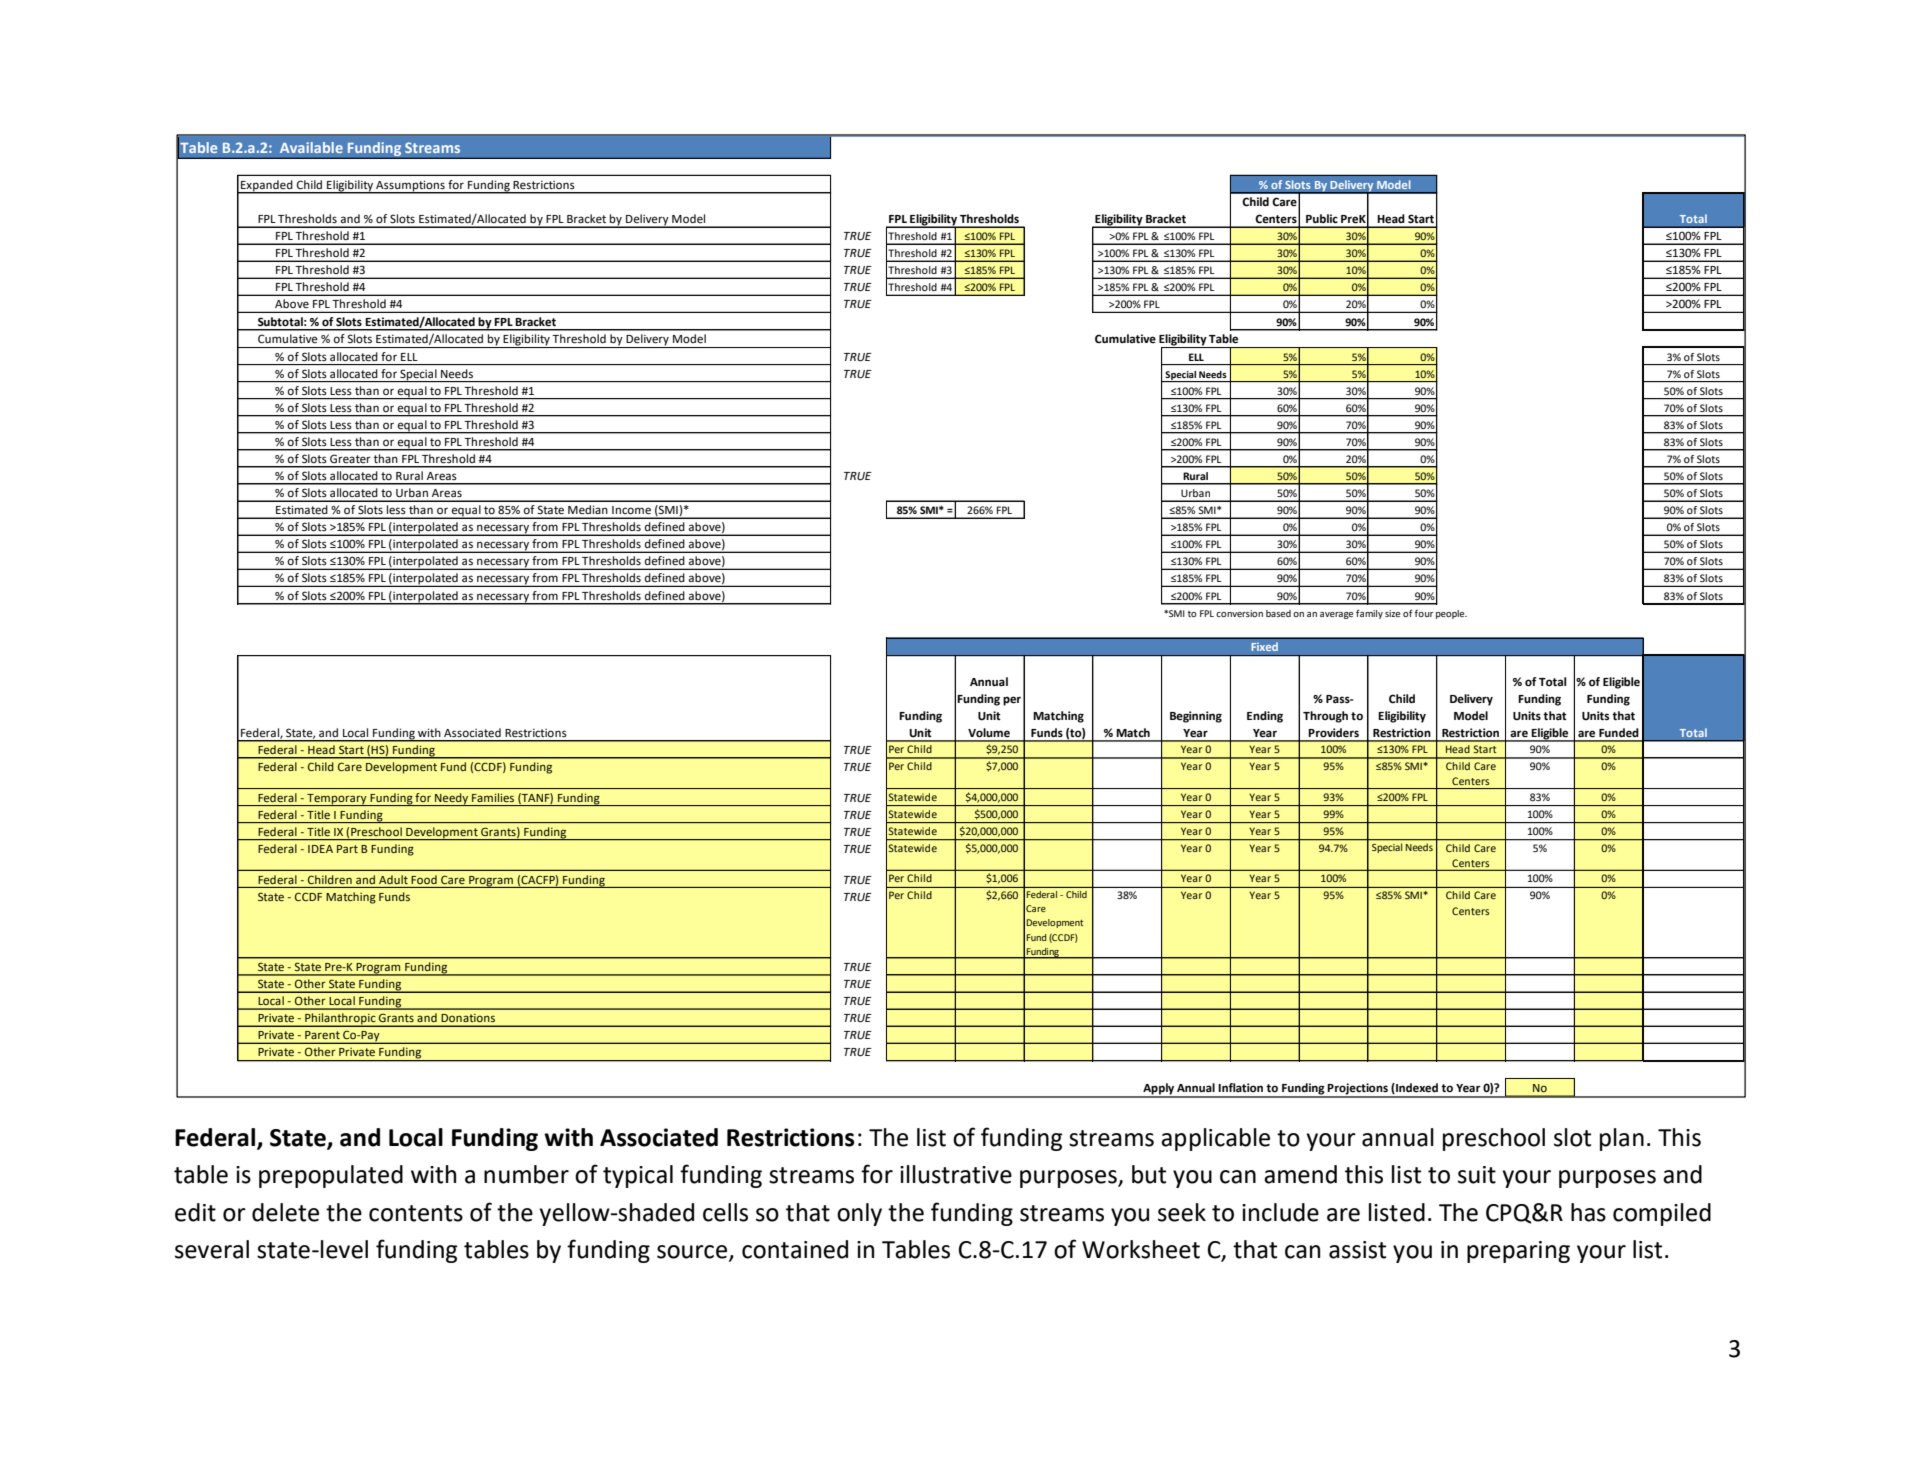 This screenshot has width=1915, height=1480. I want to click on Beginning, so click(1196, 717).
